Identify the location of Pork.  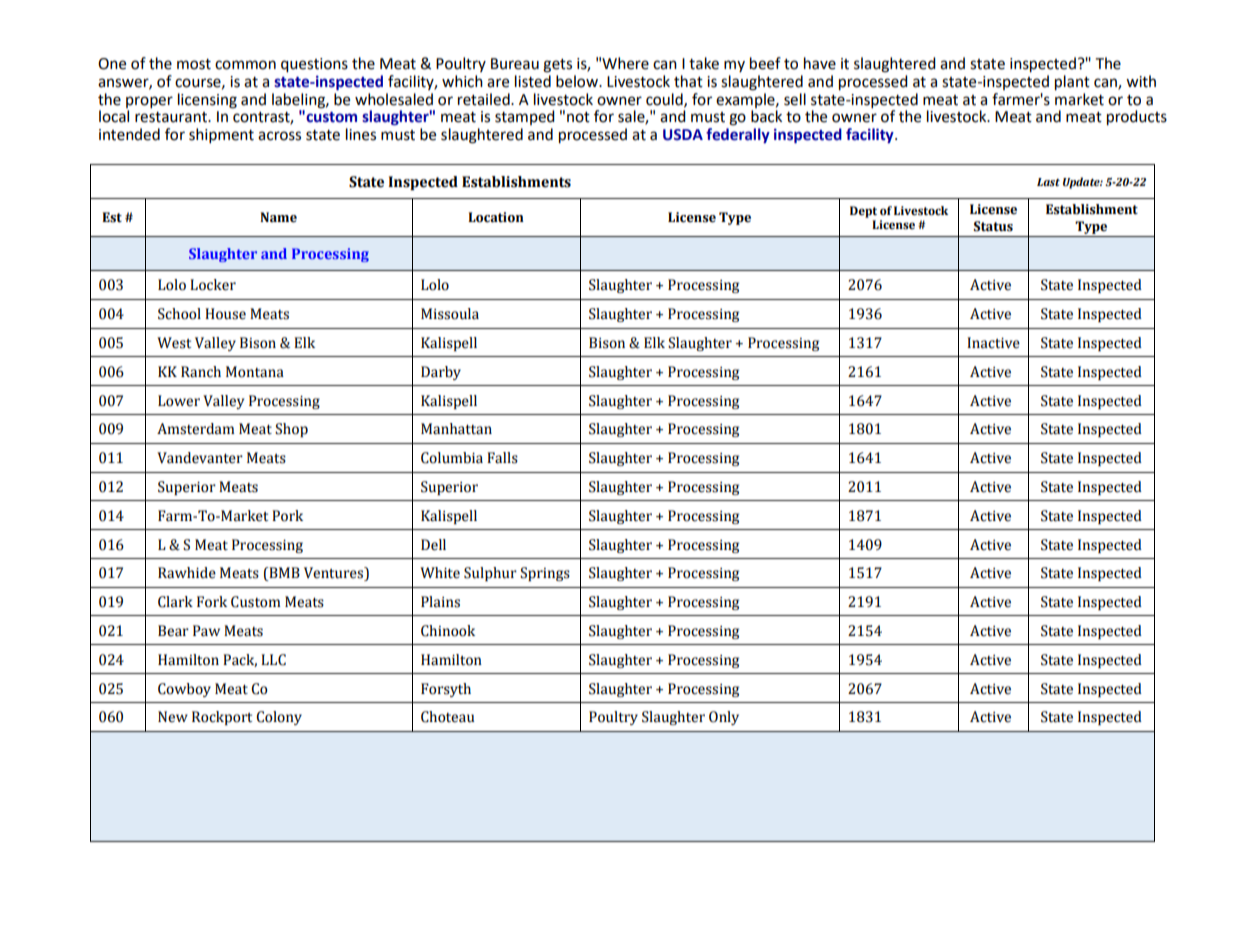
(287, 516).
